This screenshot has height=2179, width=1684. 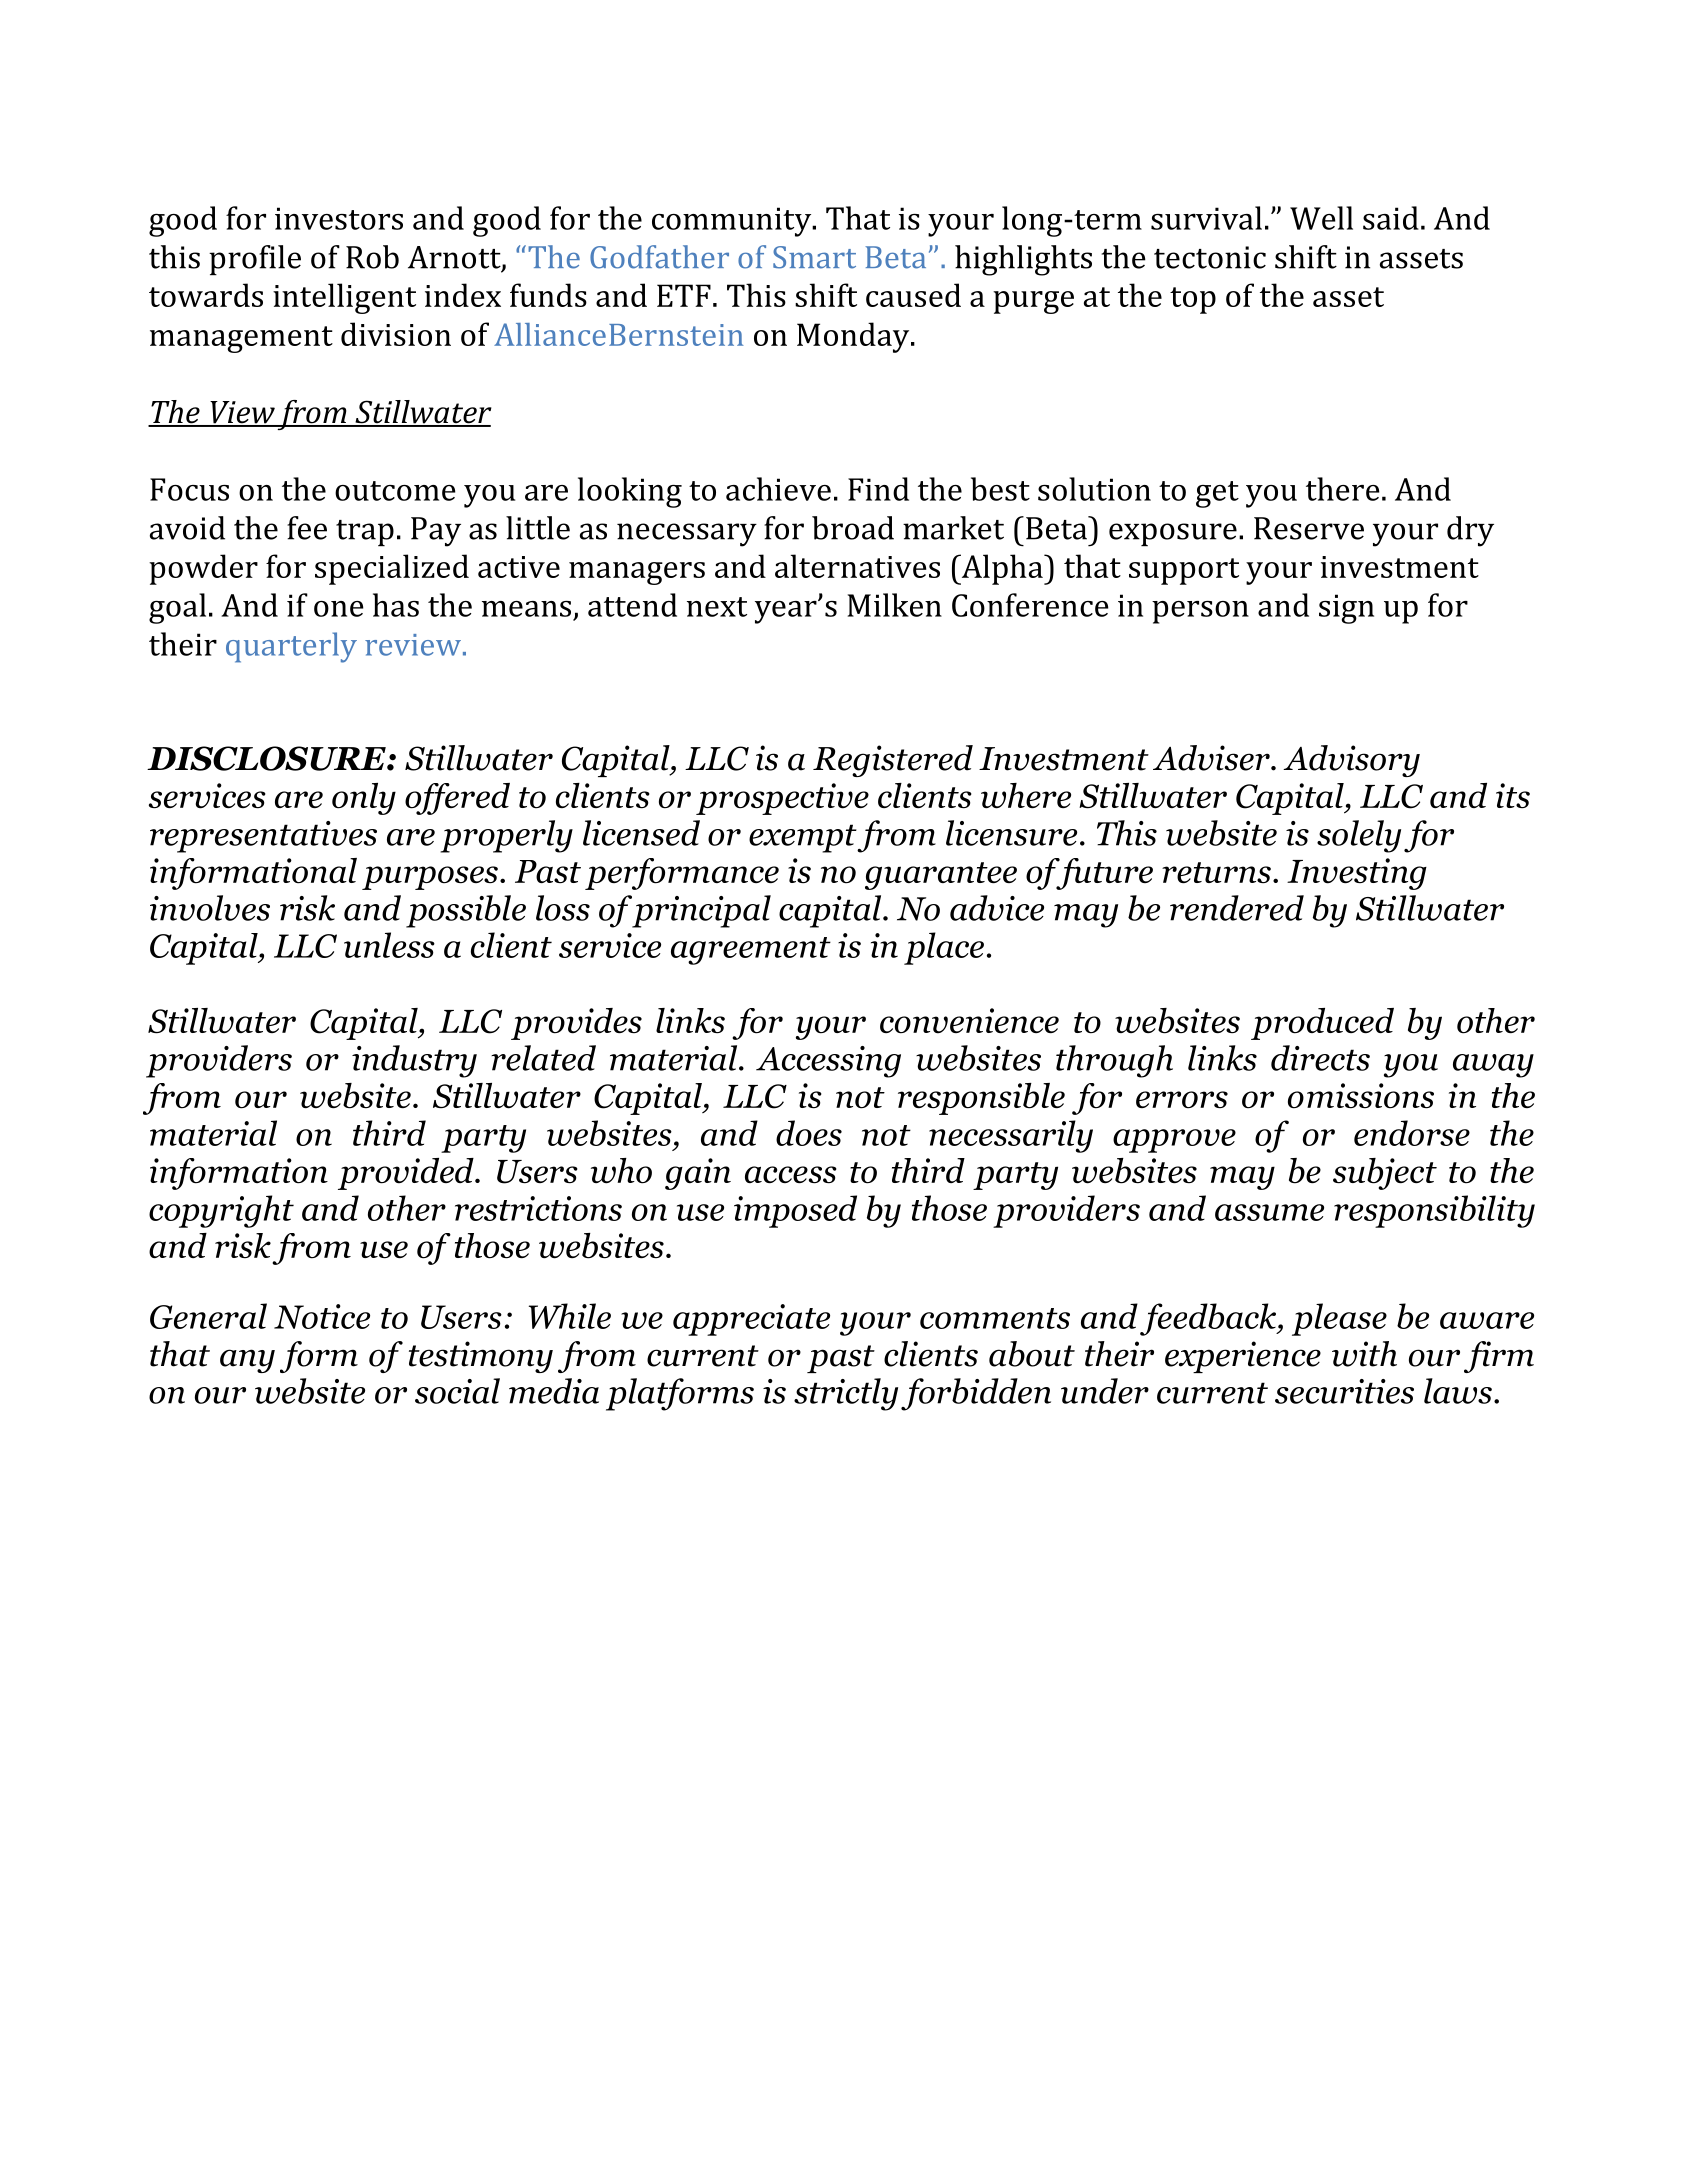 I want to click on Reserve, so click(x=1309, y=528).
